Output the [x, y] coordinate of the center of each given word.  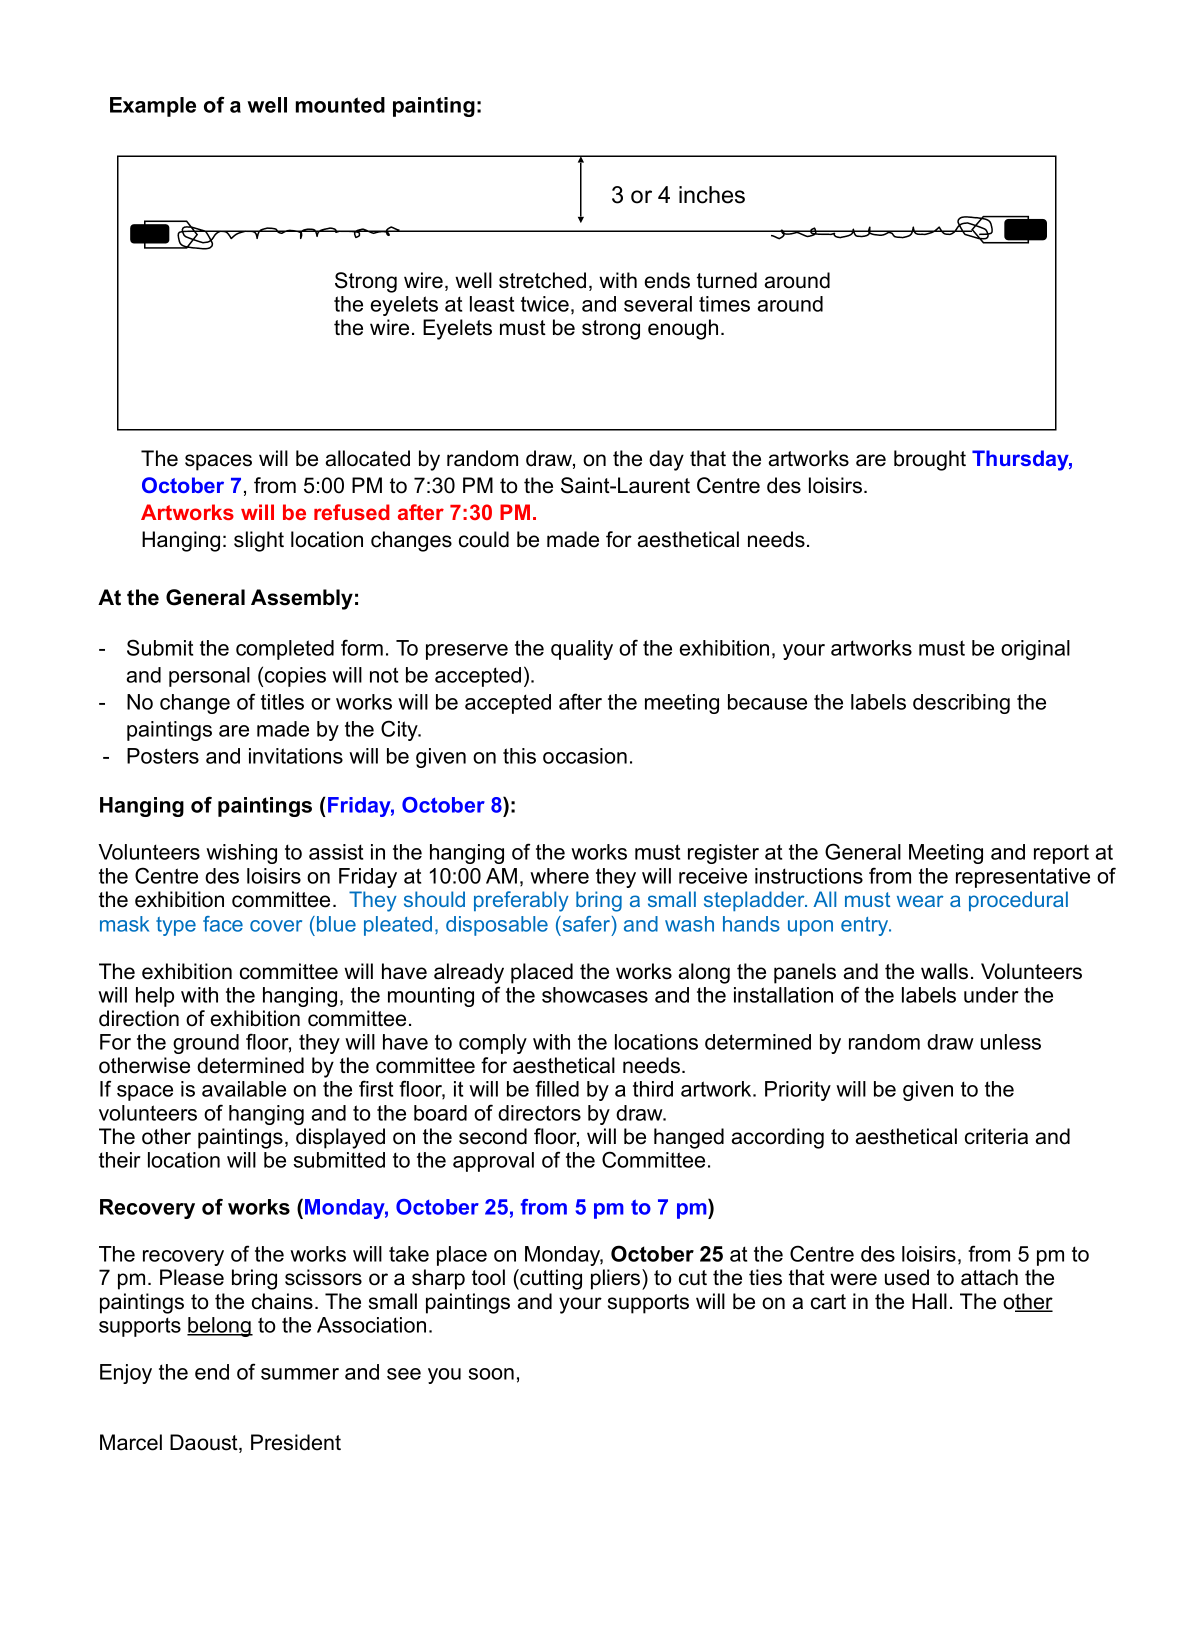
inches [712, 195]
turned [727, 280]
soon [491, 1374]
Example [153, 107]
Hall [929, 1301]
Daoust [205, 1443]
